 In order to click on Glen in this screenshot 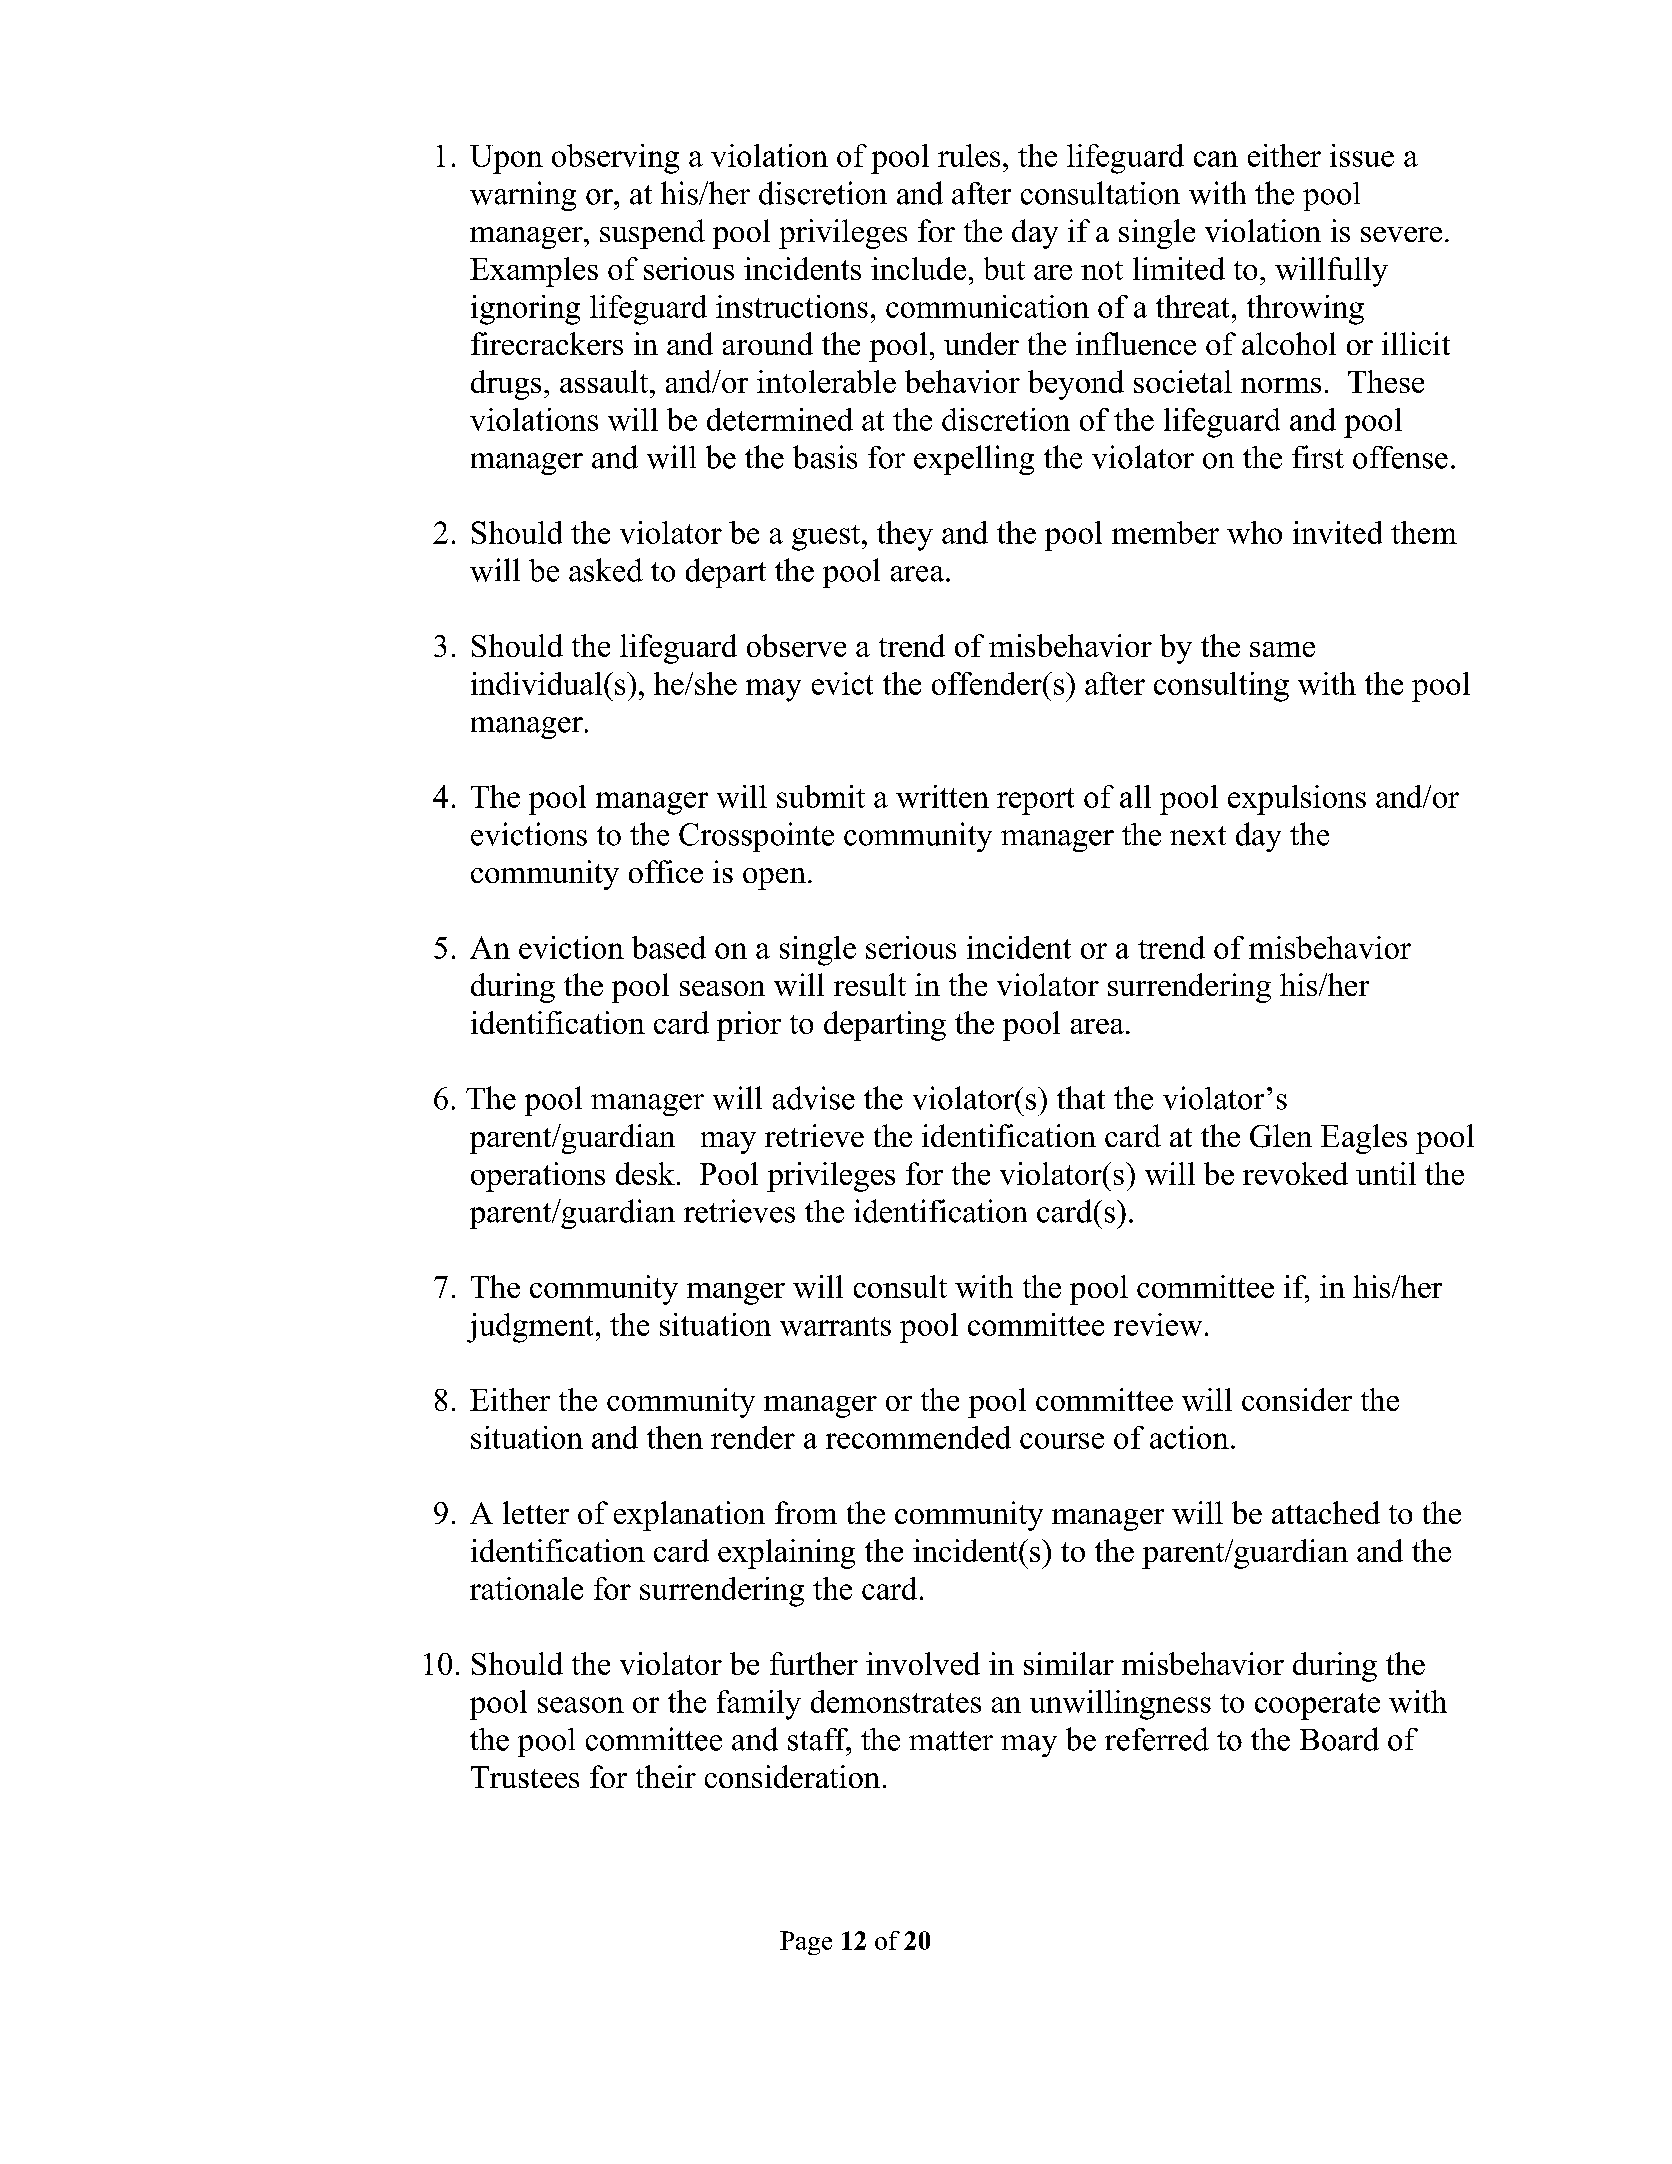, I will do `click(1281, 1136)`.
